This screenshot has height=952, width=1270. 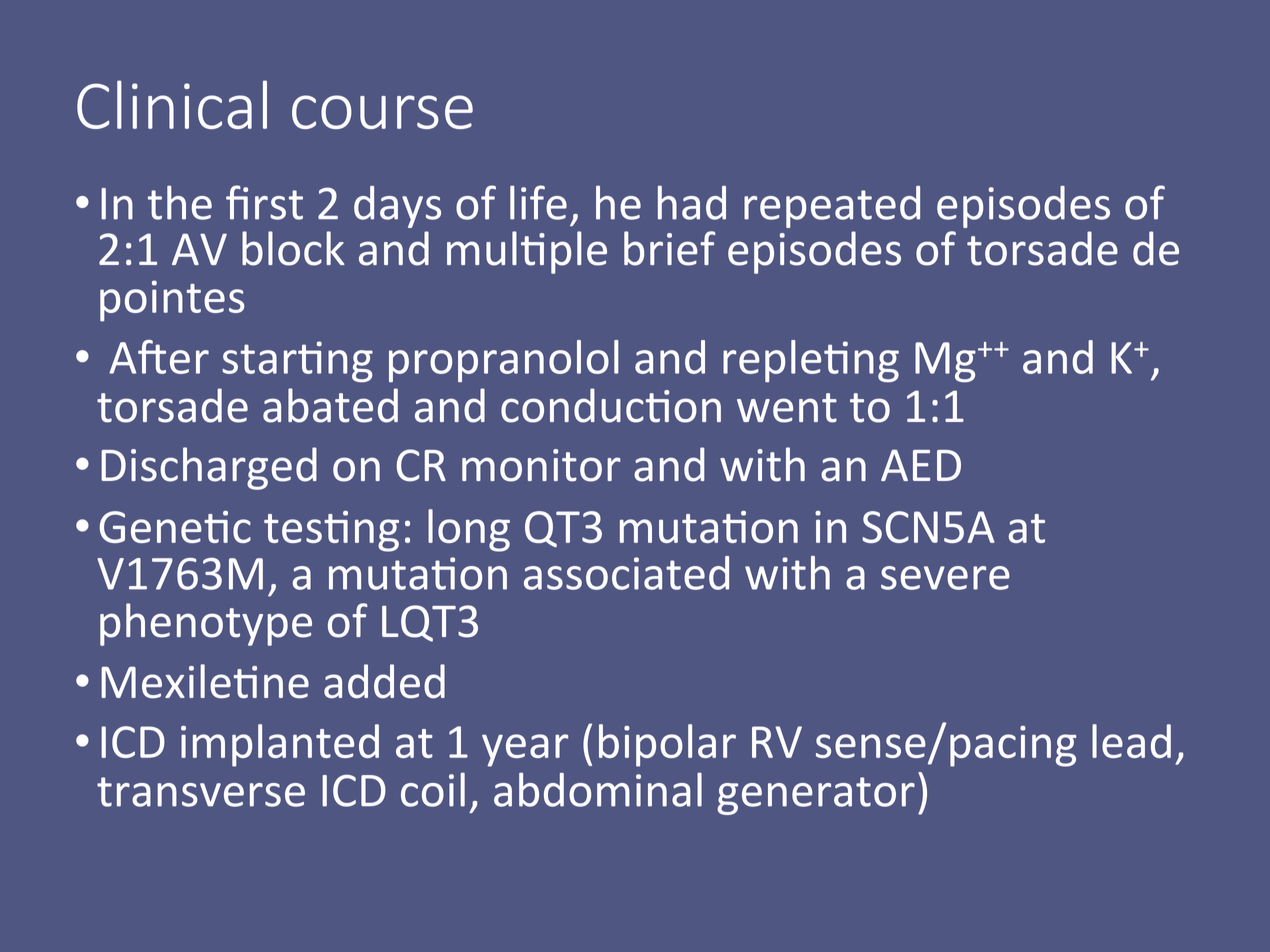 What do you see at coordinates (330, 405) in the screenshot?
I see `abated` at bounding box center [330, 405].
